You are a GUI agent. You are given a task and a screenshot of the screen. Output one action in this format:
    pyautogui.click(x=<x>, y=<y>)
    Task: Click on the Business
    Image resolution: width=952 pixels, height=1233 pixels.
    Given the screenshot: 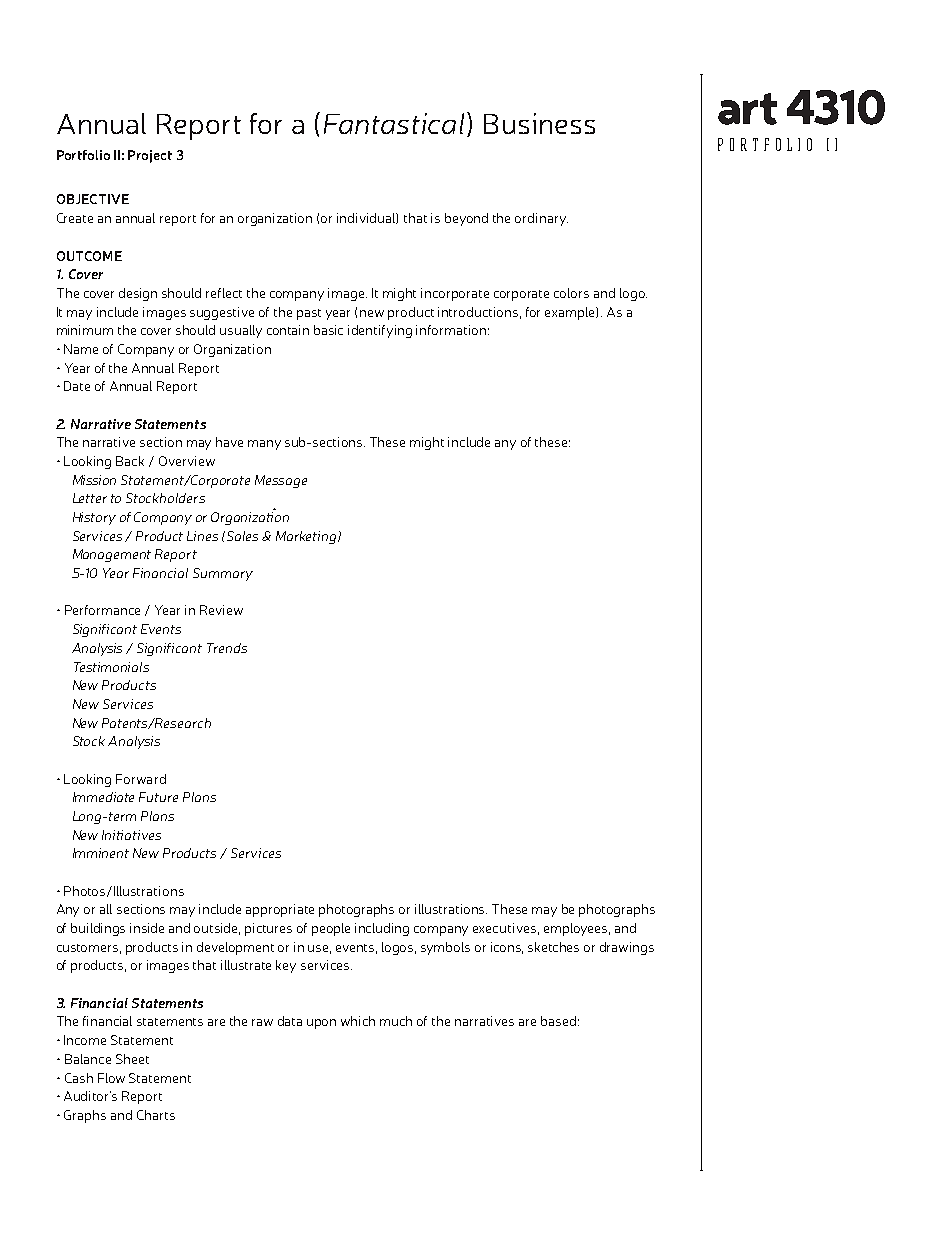 What is the action you would take?
    pyautogui.click(x=539, y=123)
